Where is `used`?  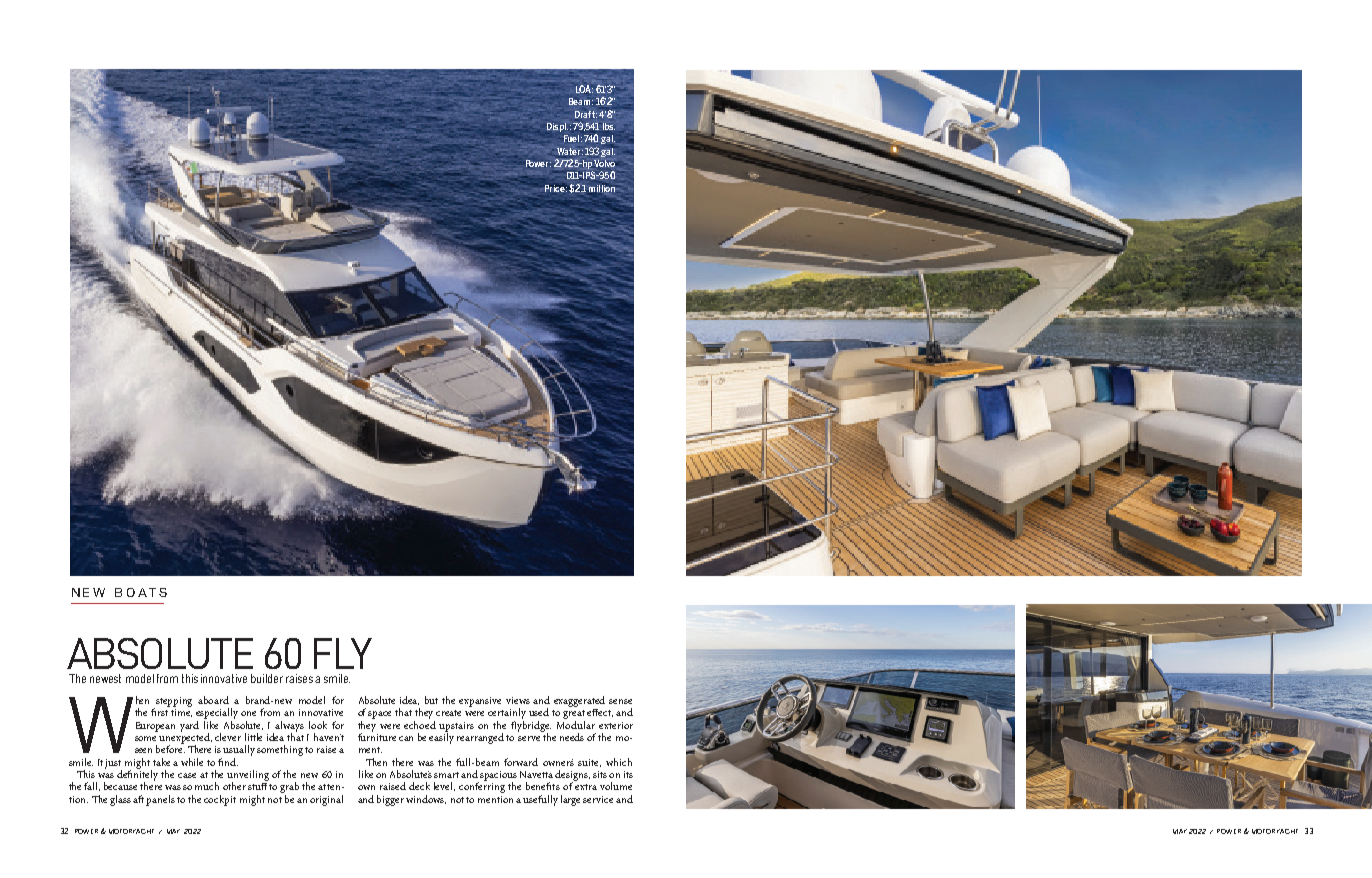 used is located at coordinates (539, 712).
